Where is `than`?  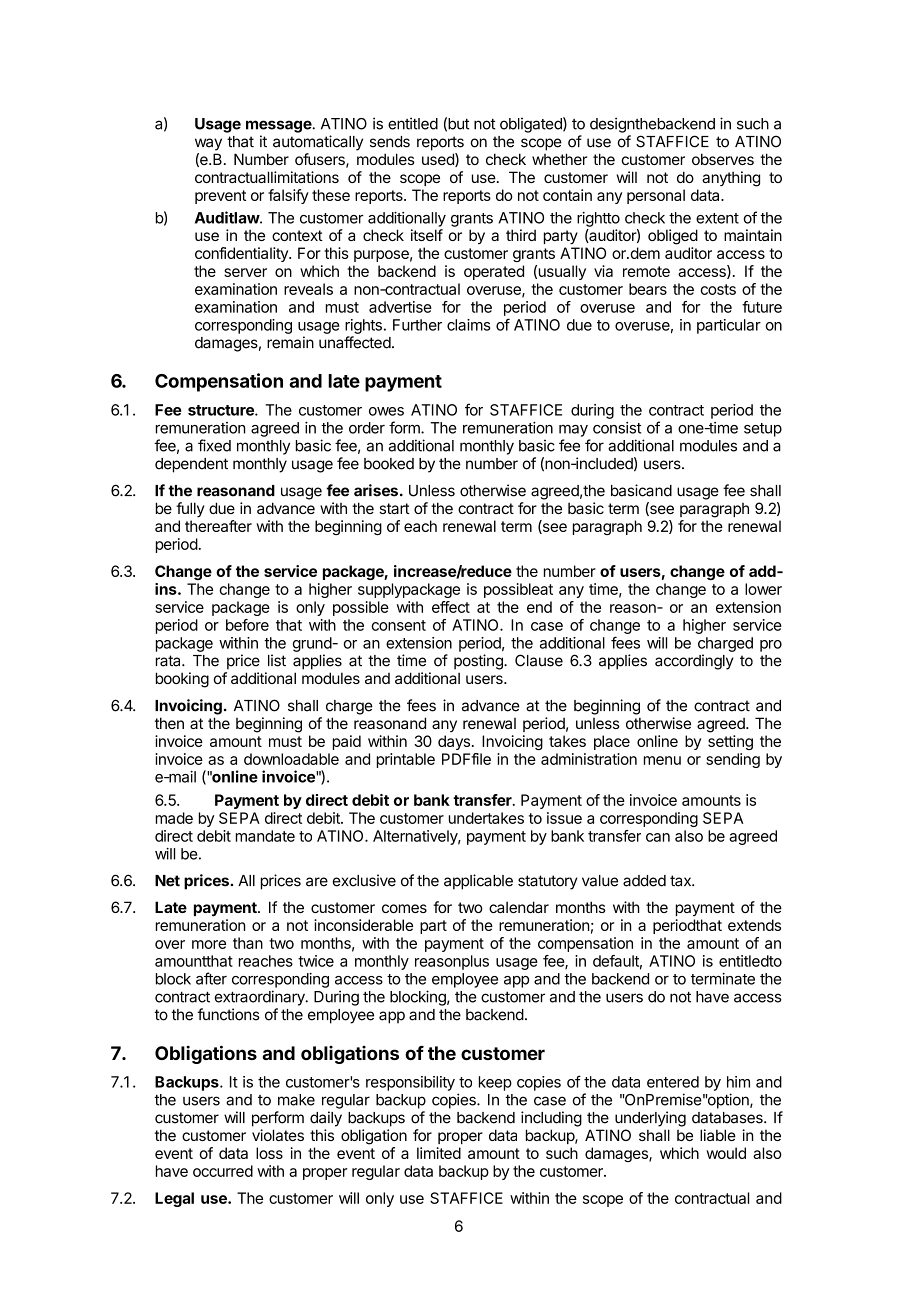 than is located at coordinates (248, 943).
